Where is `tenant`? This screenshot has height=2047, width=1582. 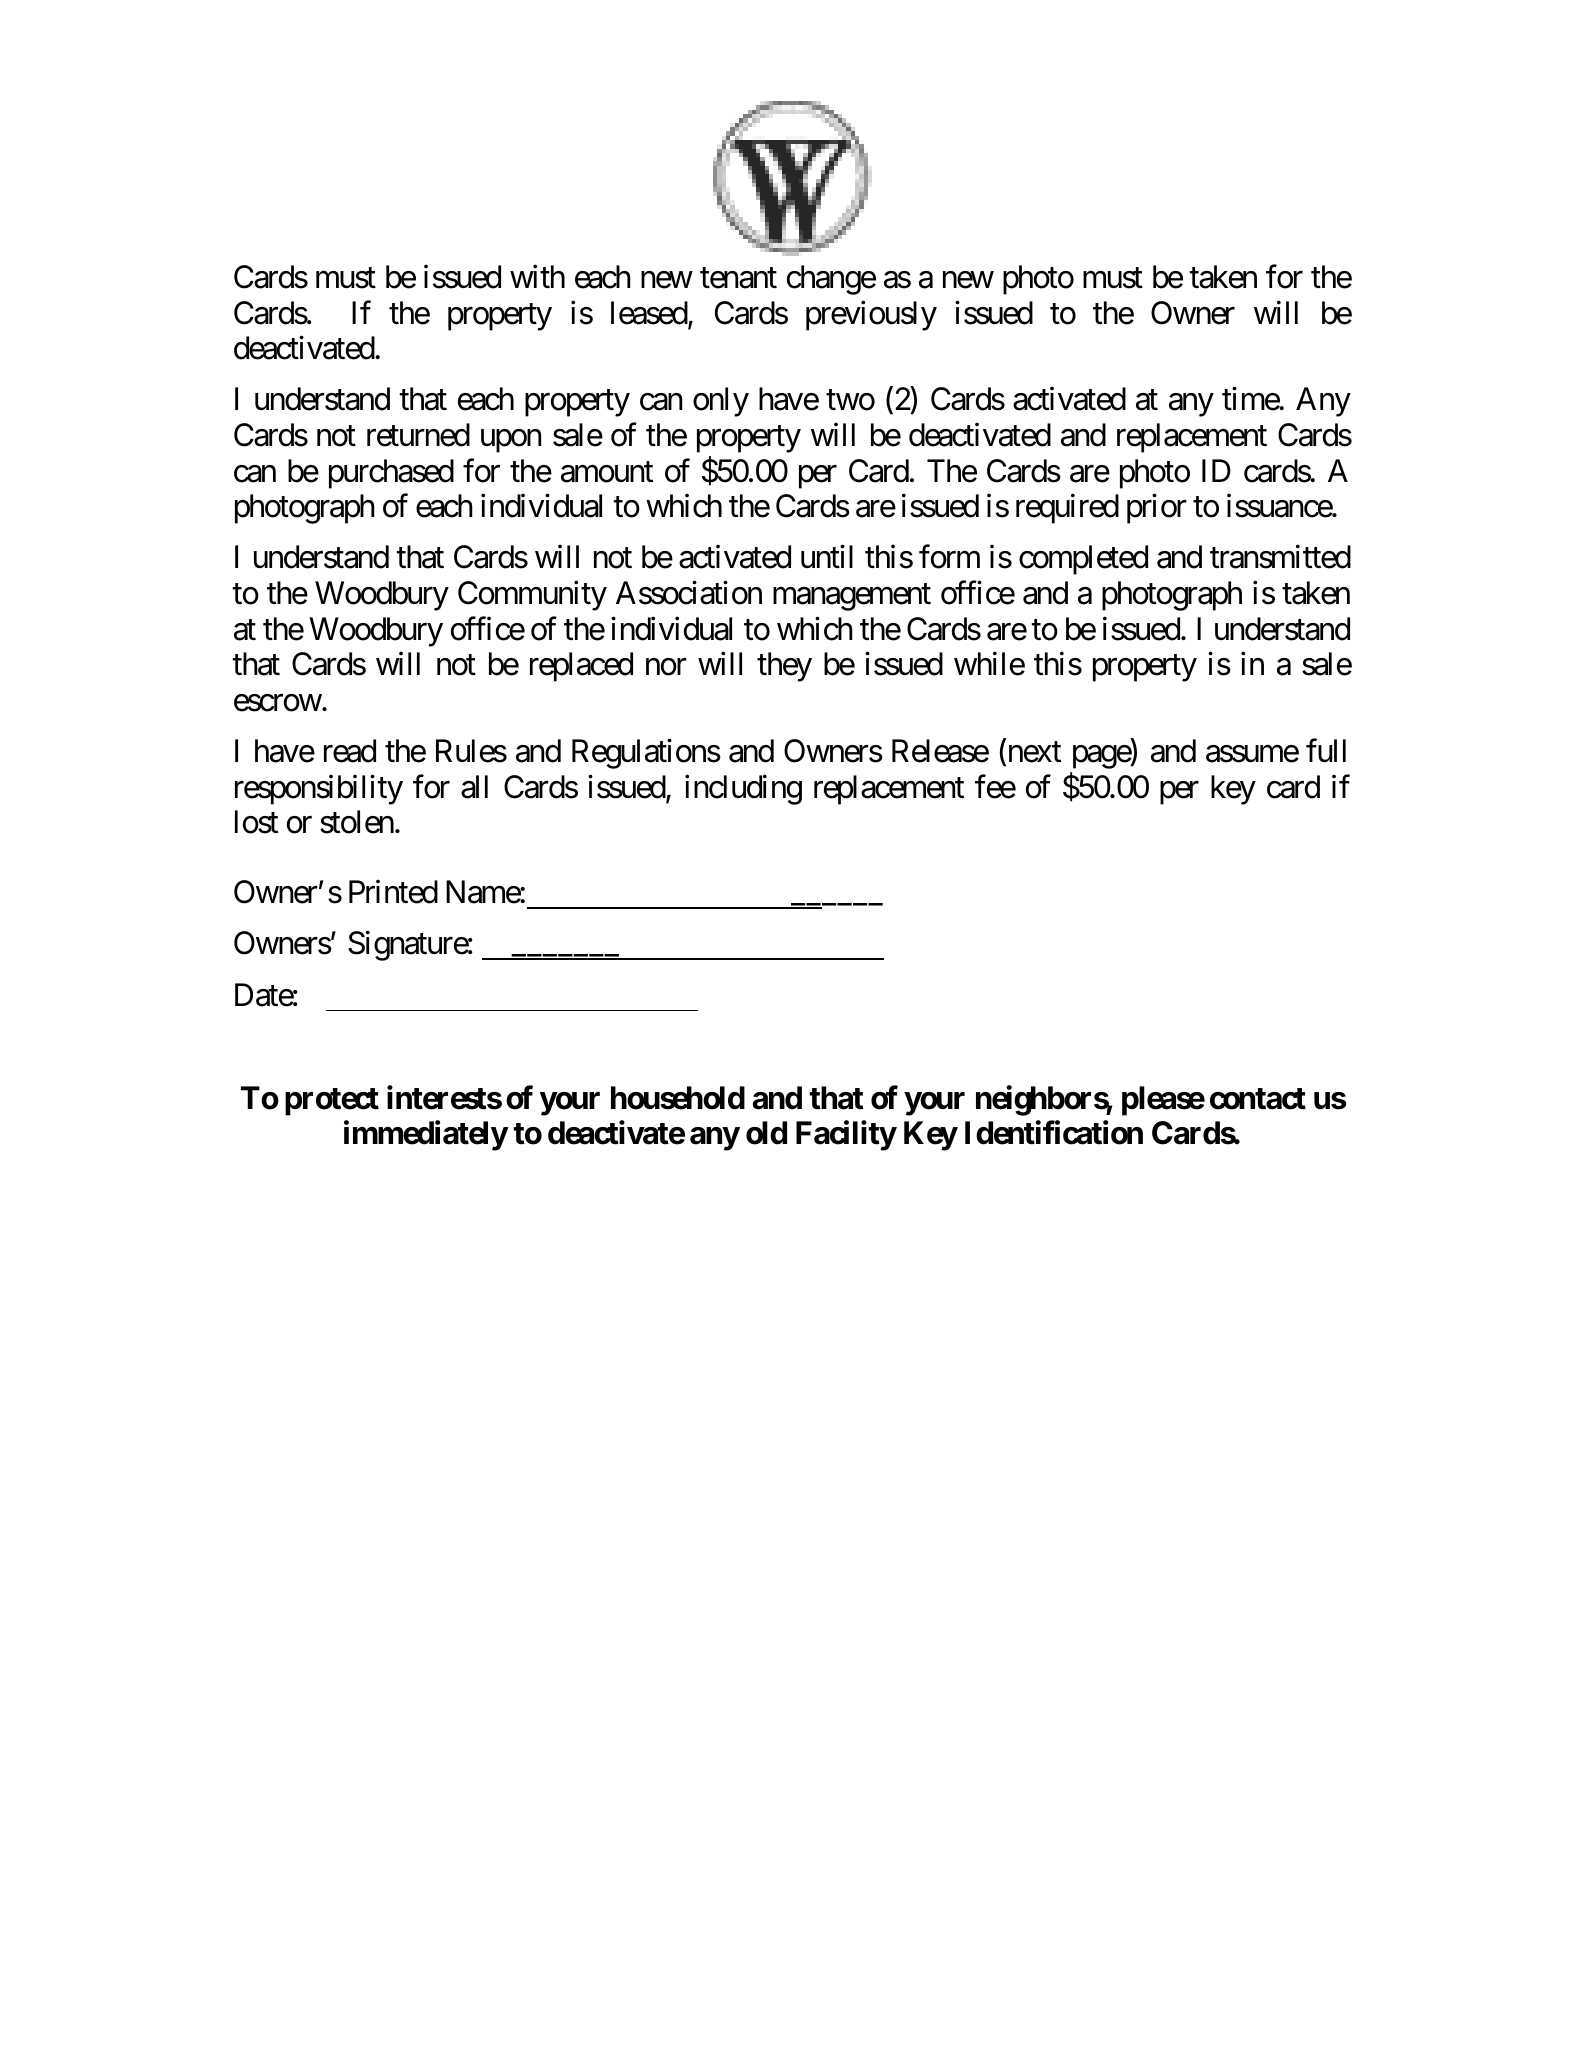
tenant is located at coordinates (738, 278).
